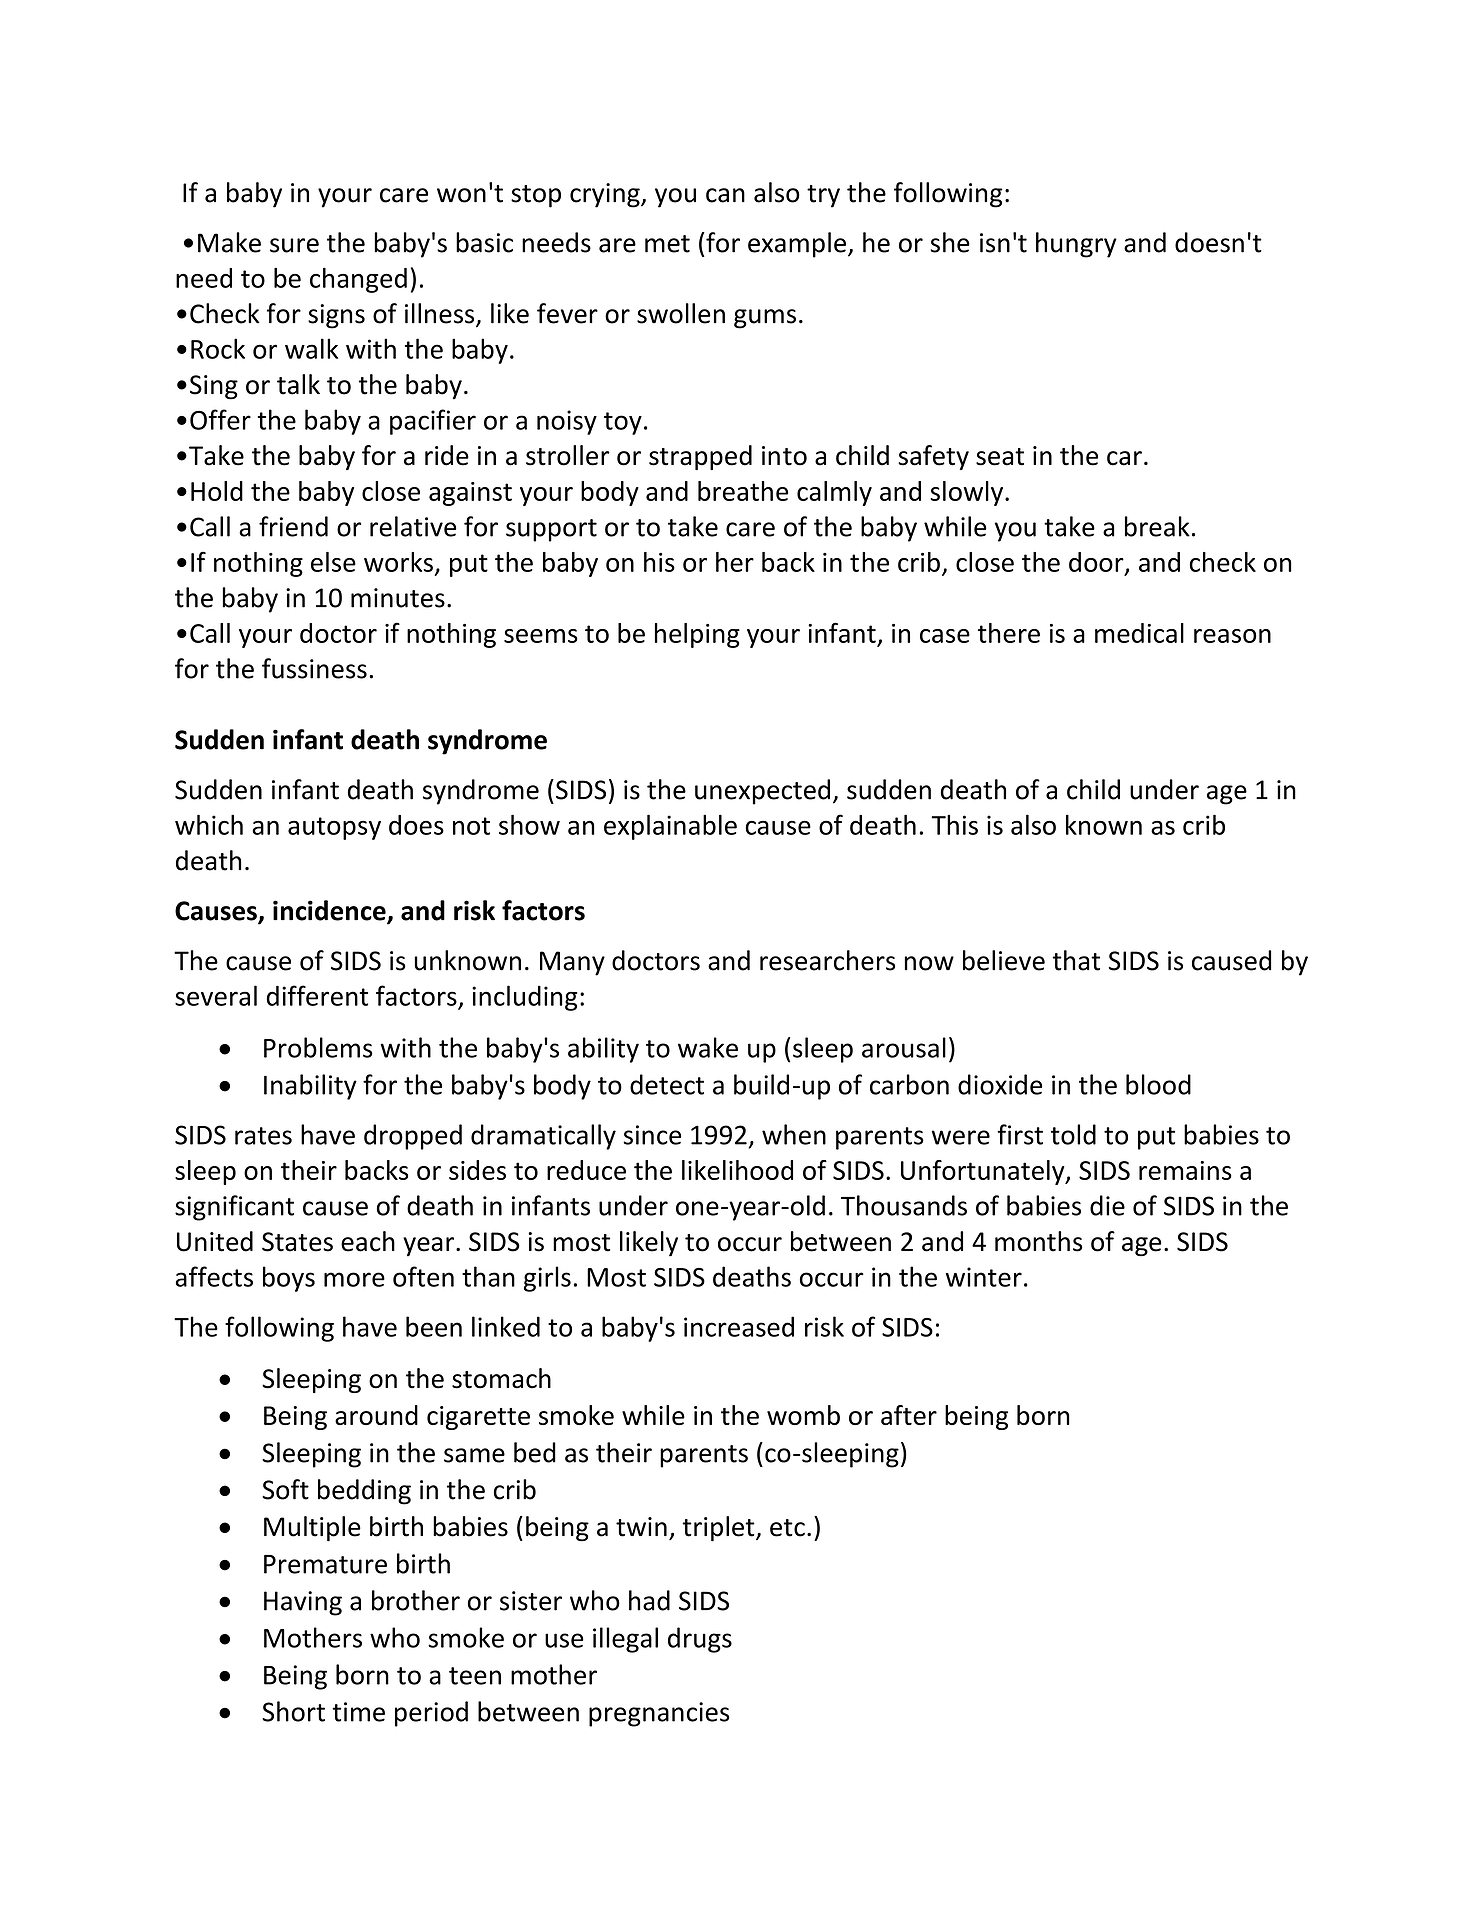  Describe the element at coordinates (827, 960) in the screenshot. I see `researchers` at that location.
